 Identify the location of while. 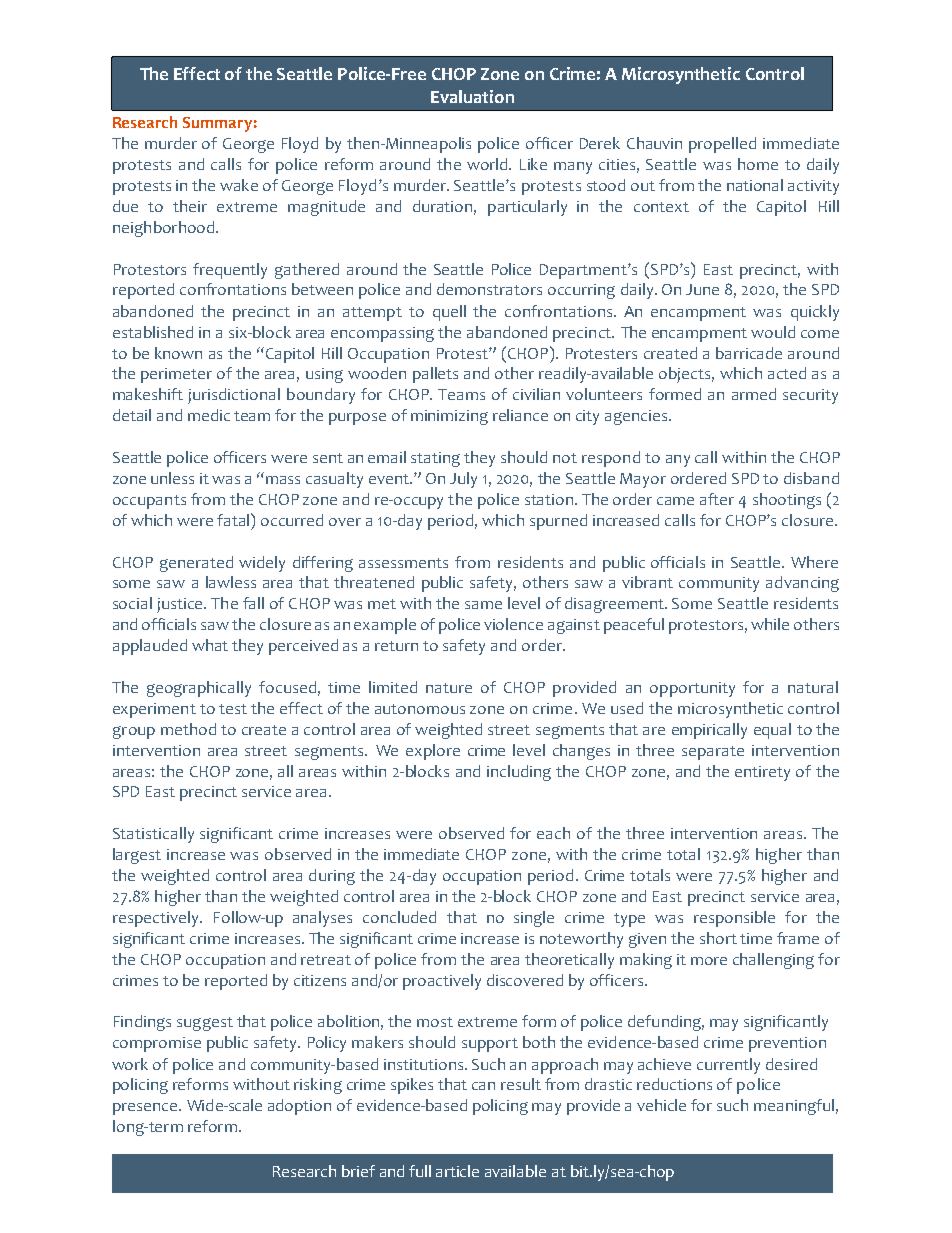
(770, 624).
